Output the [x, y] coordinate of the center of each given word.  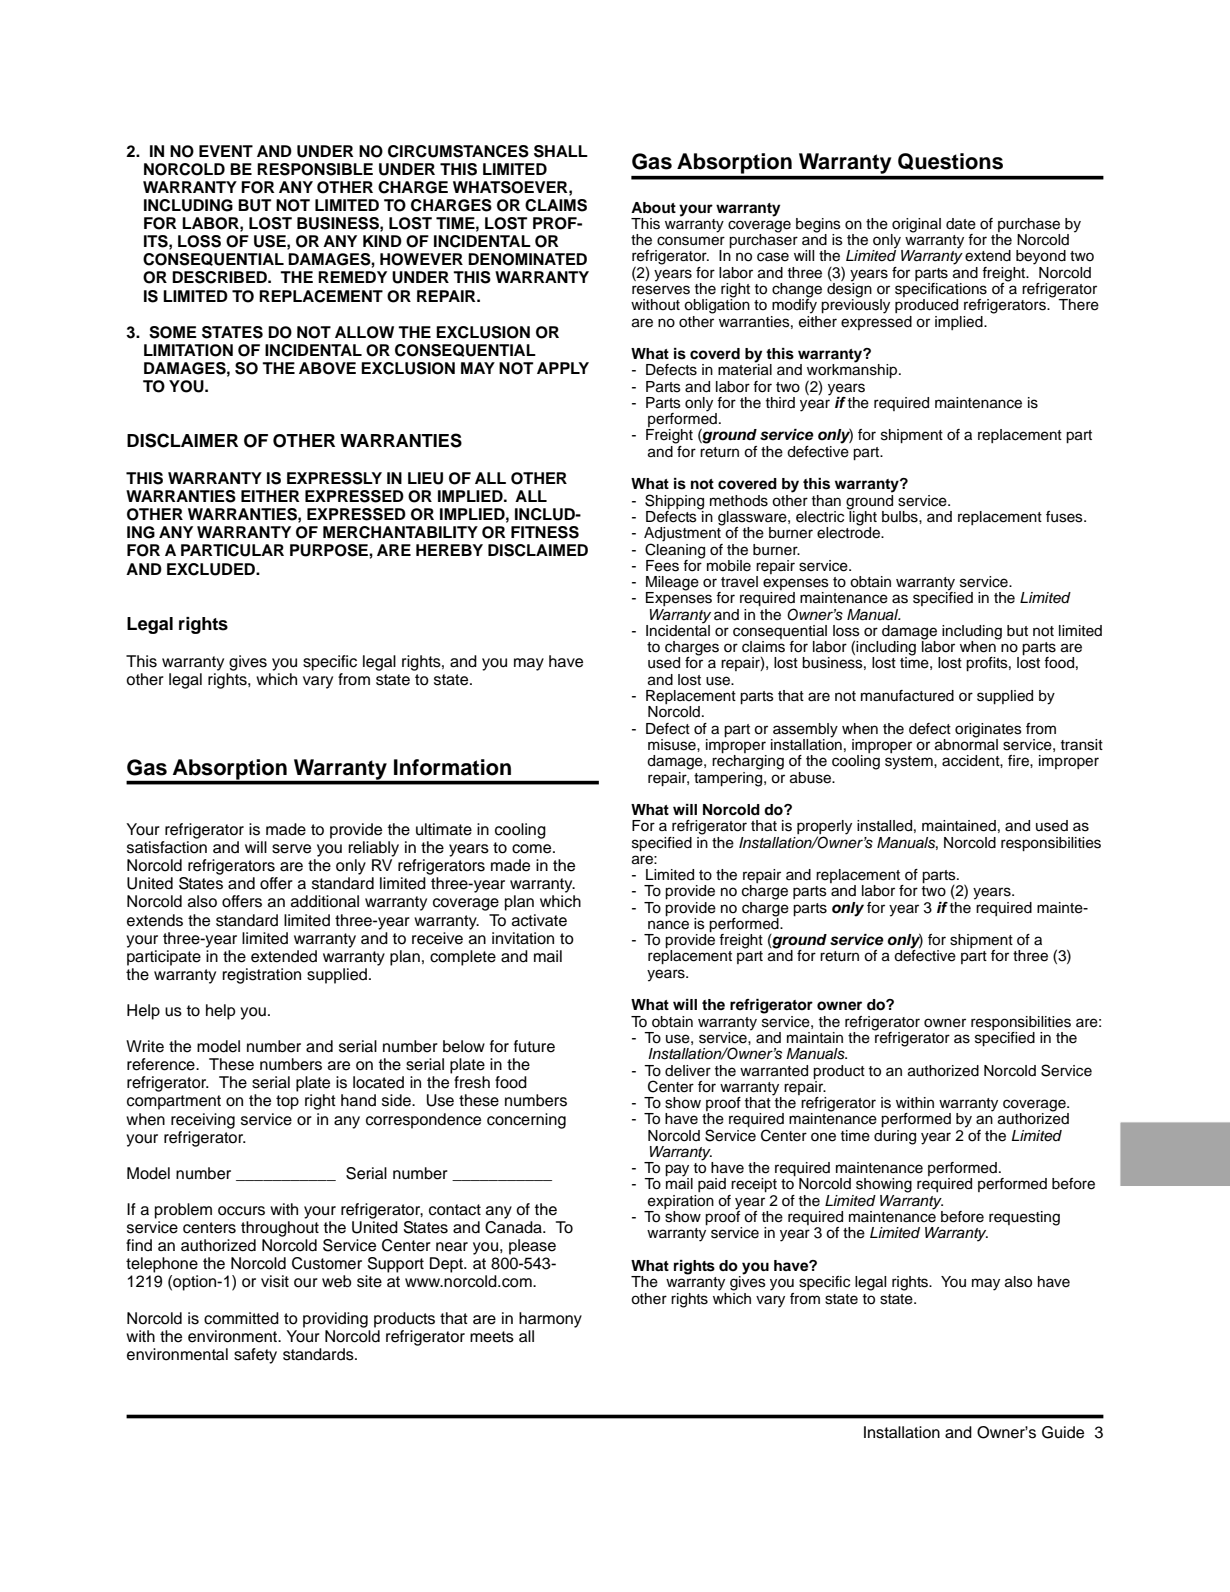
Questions [950, 161]
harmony [550, 1320]
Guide [1063, 1432]
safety [255, 1356]
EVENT [226, 151]
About [653, 208]
